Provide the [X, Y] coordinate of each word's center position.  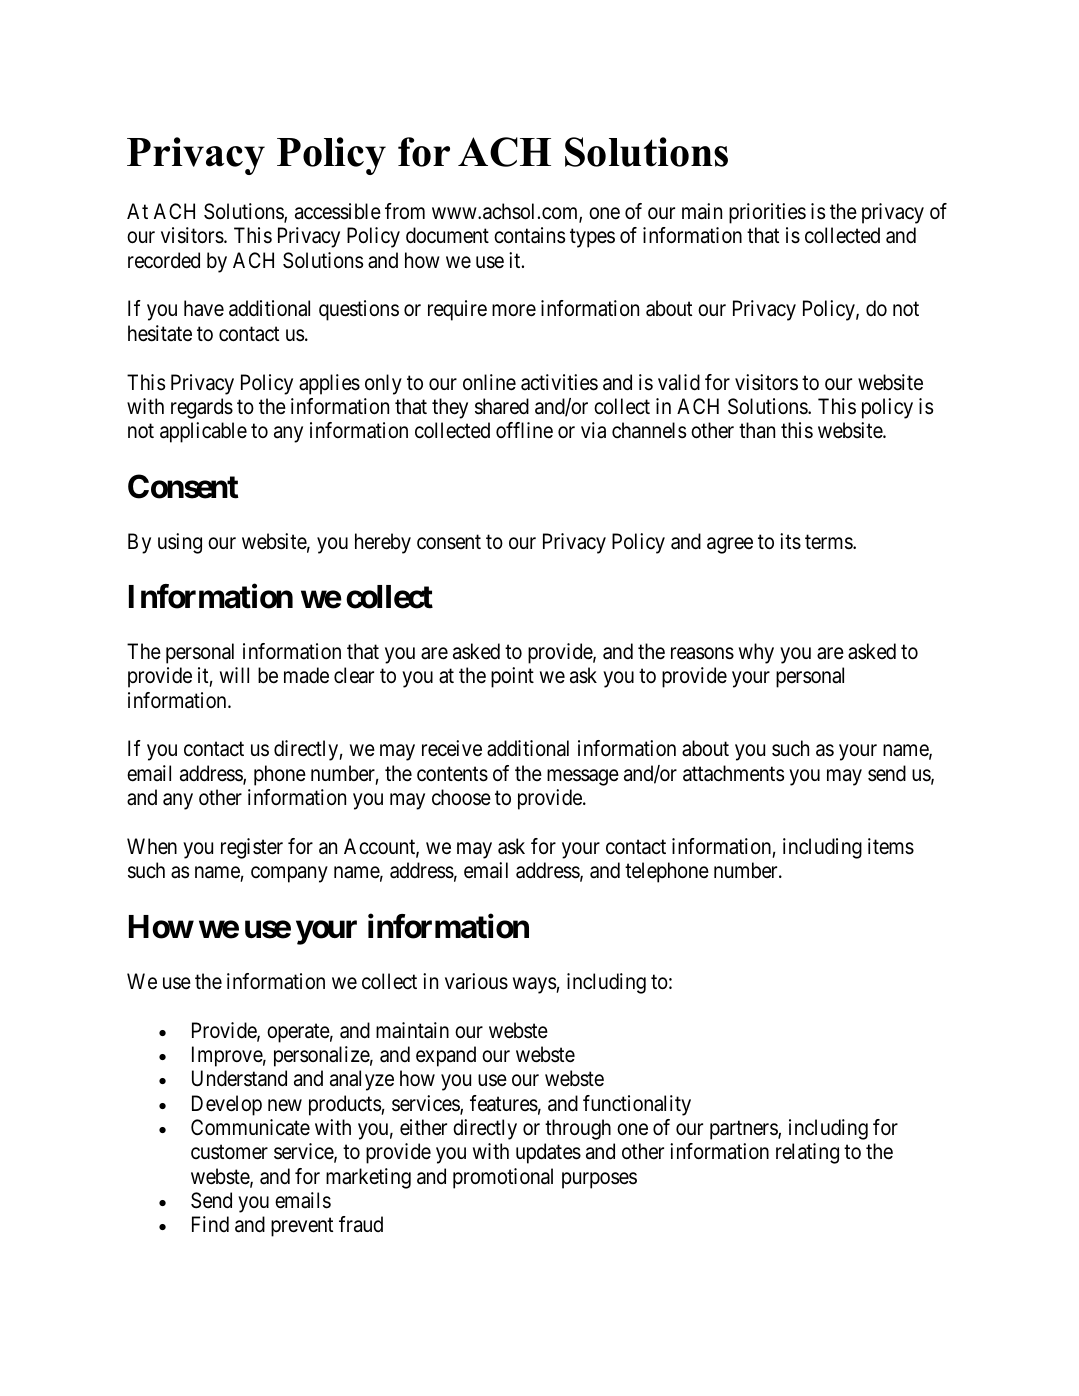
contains [529, 235]
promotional [503, 1178]
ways [535, 985]
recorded [164, 260]
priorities [767, 213]
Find [210, 1224]
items [891, 846]
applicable [203, 432]
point [512, 677]
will [234, 675]
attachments [733, 773]
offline [524, 430]
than [757, 430]
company [289, 875]
